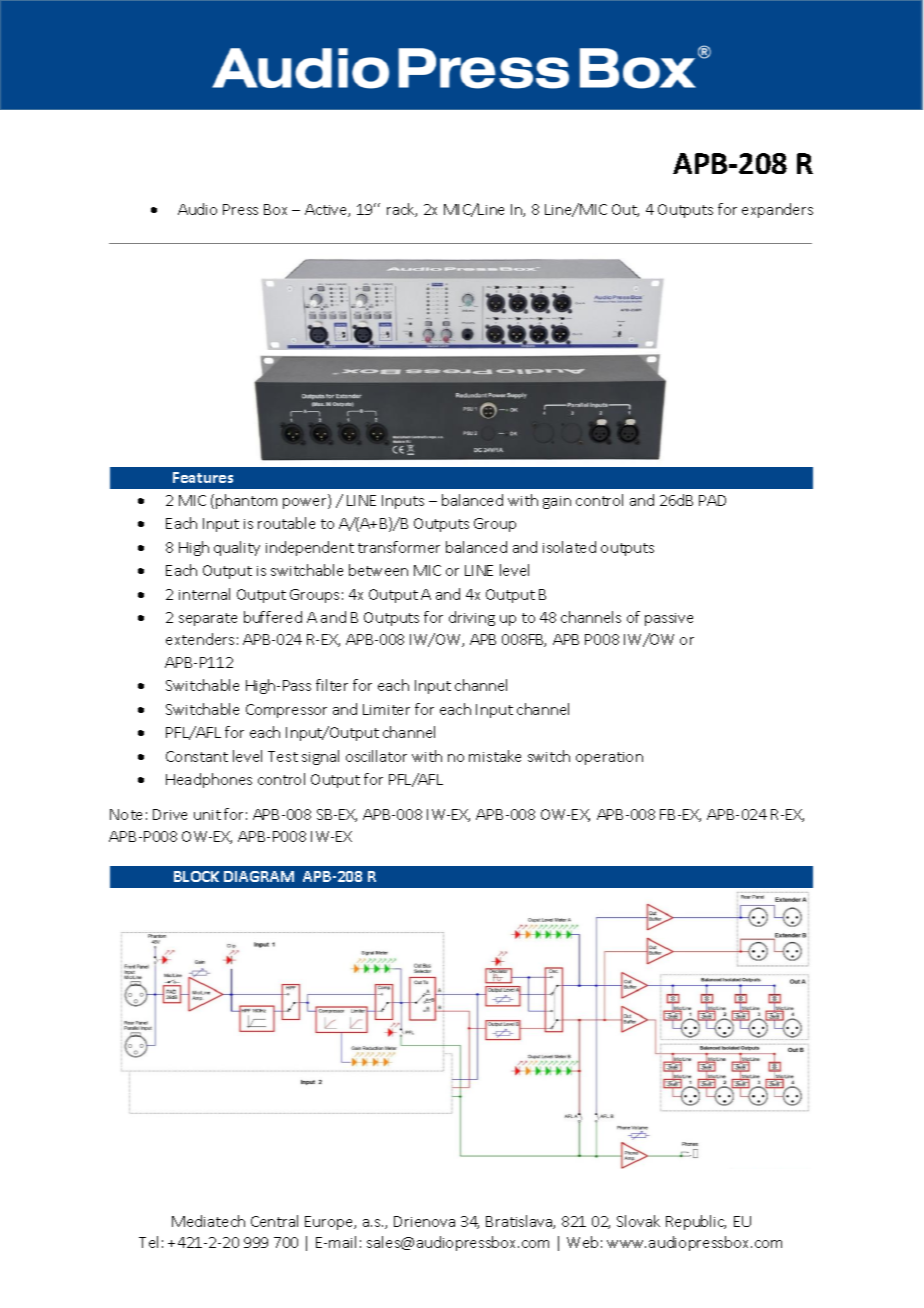  Describe the element at coordinates (609, 758) in the screenshot. I see `operation` at that location.
